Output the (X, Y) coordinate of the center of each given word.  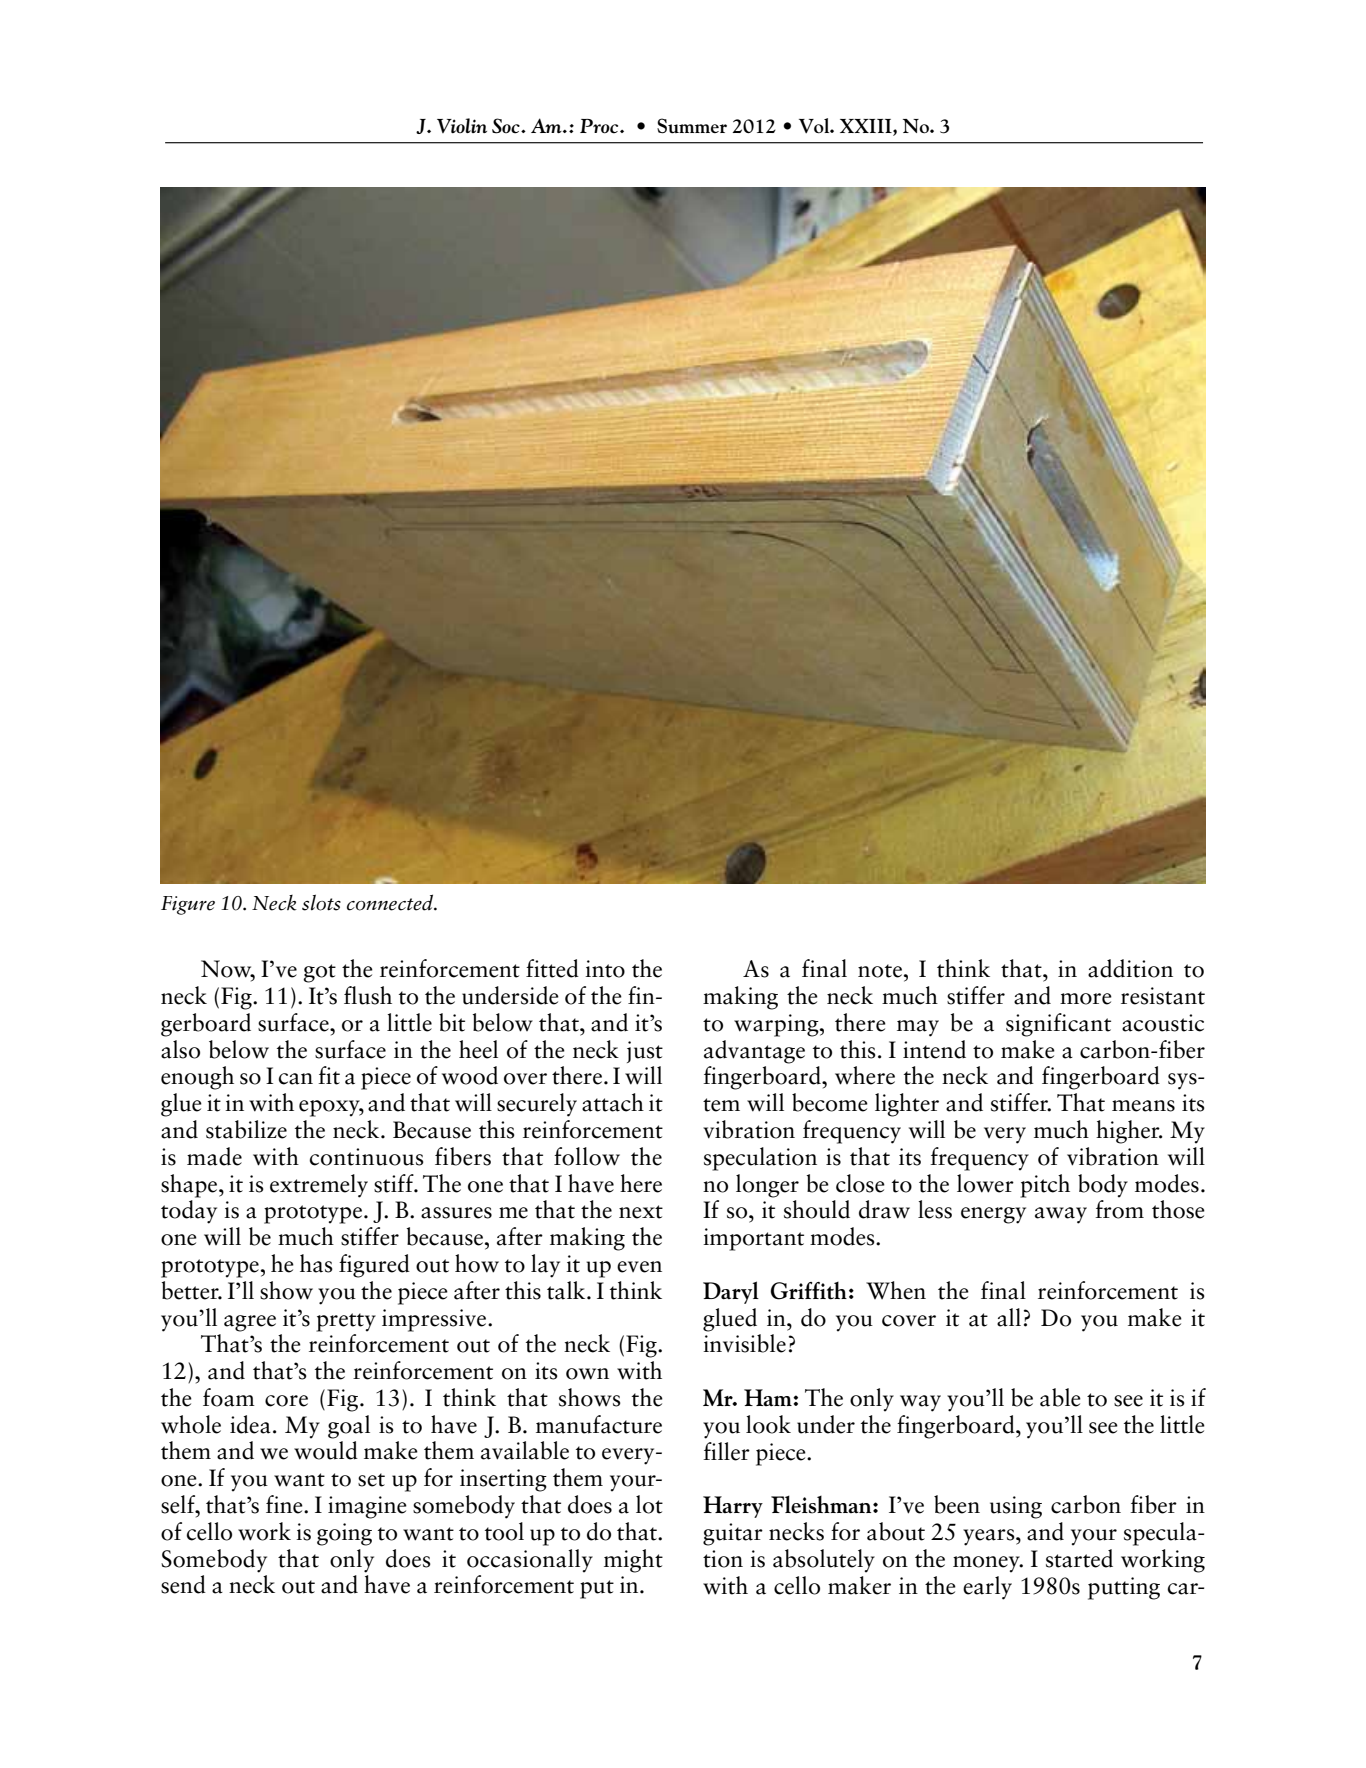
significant (1058, 1025)
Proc (600, 126)
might (633, 1561)
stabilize (246, 1129)
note (880, 971)
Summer (692, 126)
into (605, 969)
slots (321, 902)
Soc (507, 126)
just (645, 1052)
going (344, 1534)
